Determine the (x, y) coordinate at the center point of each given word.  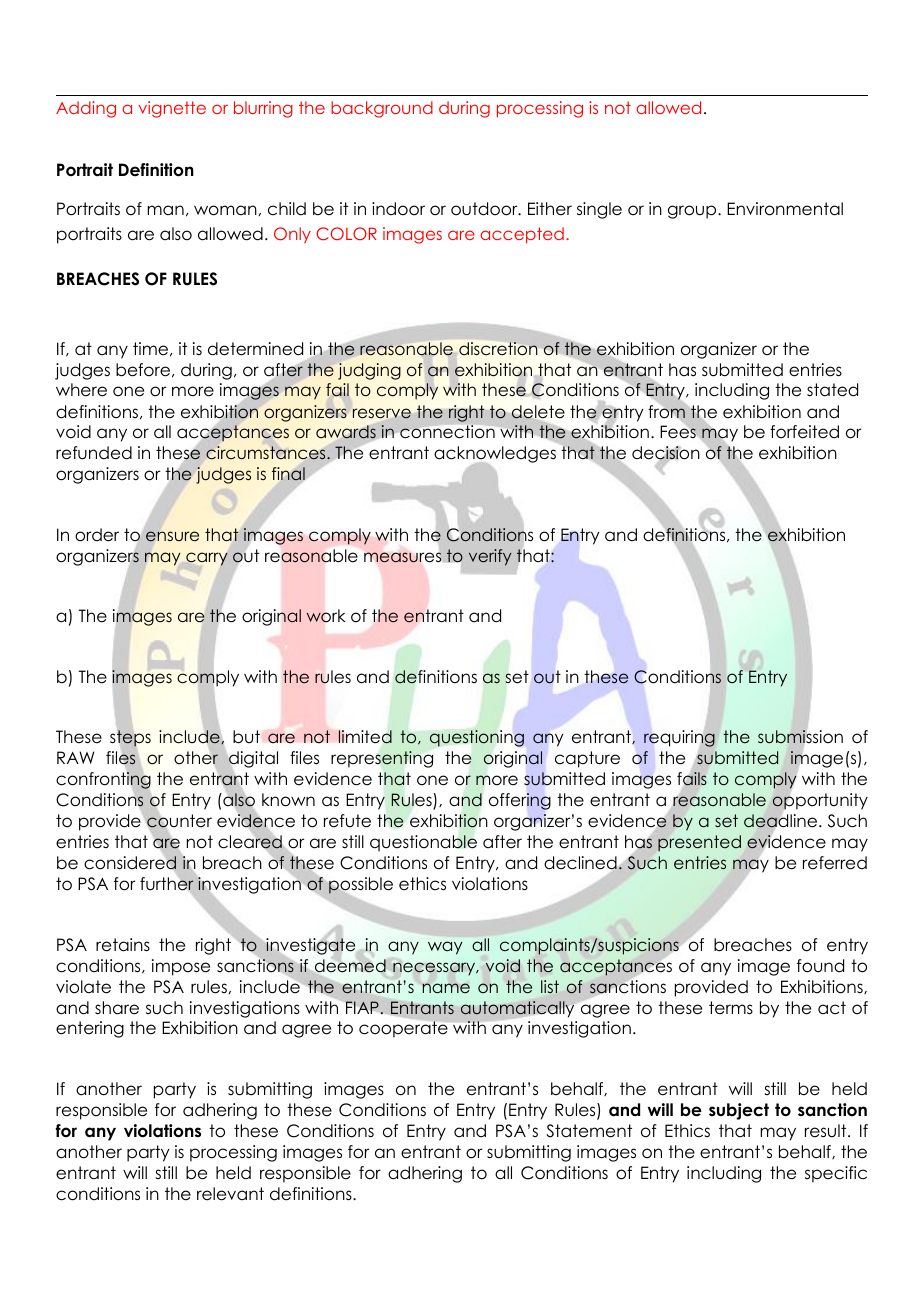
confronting (103, 781)
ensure (172, 536)
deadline (782, 821)
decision (666, 454)
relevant (230, 1194)
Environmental (785, 209)
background (382, 109)
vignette (172, 109)
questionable (423, 843)
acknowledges (495, 456)
